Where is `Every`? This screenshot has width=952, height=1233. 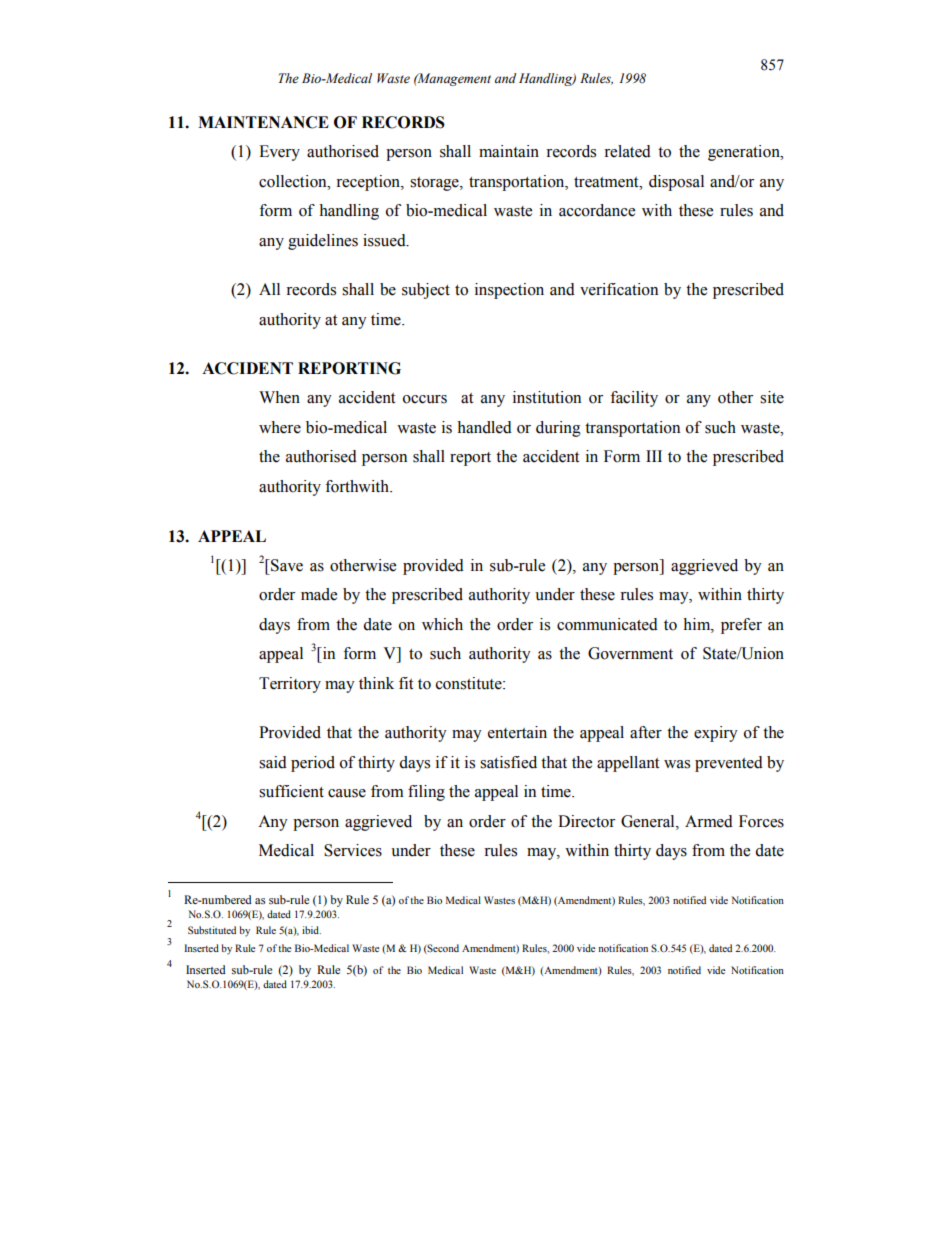
Every is located at coordinates (279, 153).
